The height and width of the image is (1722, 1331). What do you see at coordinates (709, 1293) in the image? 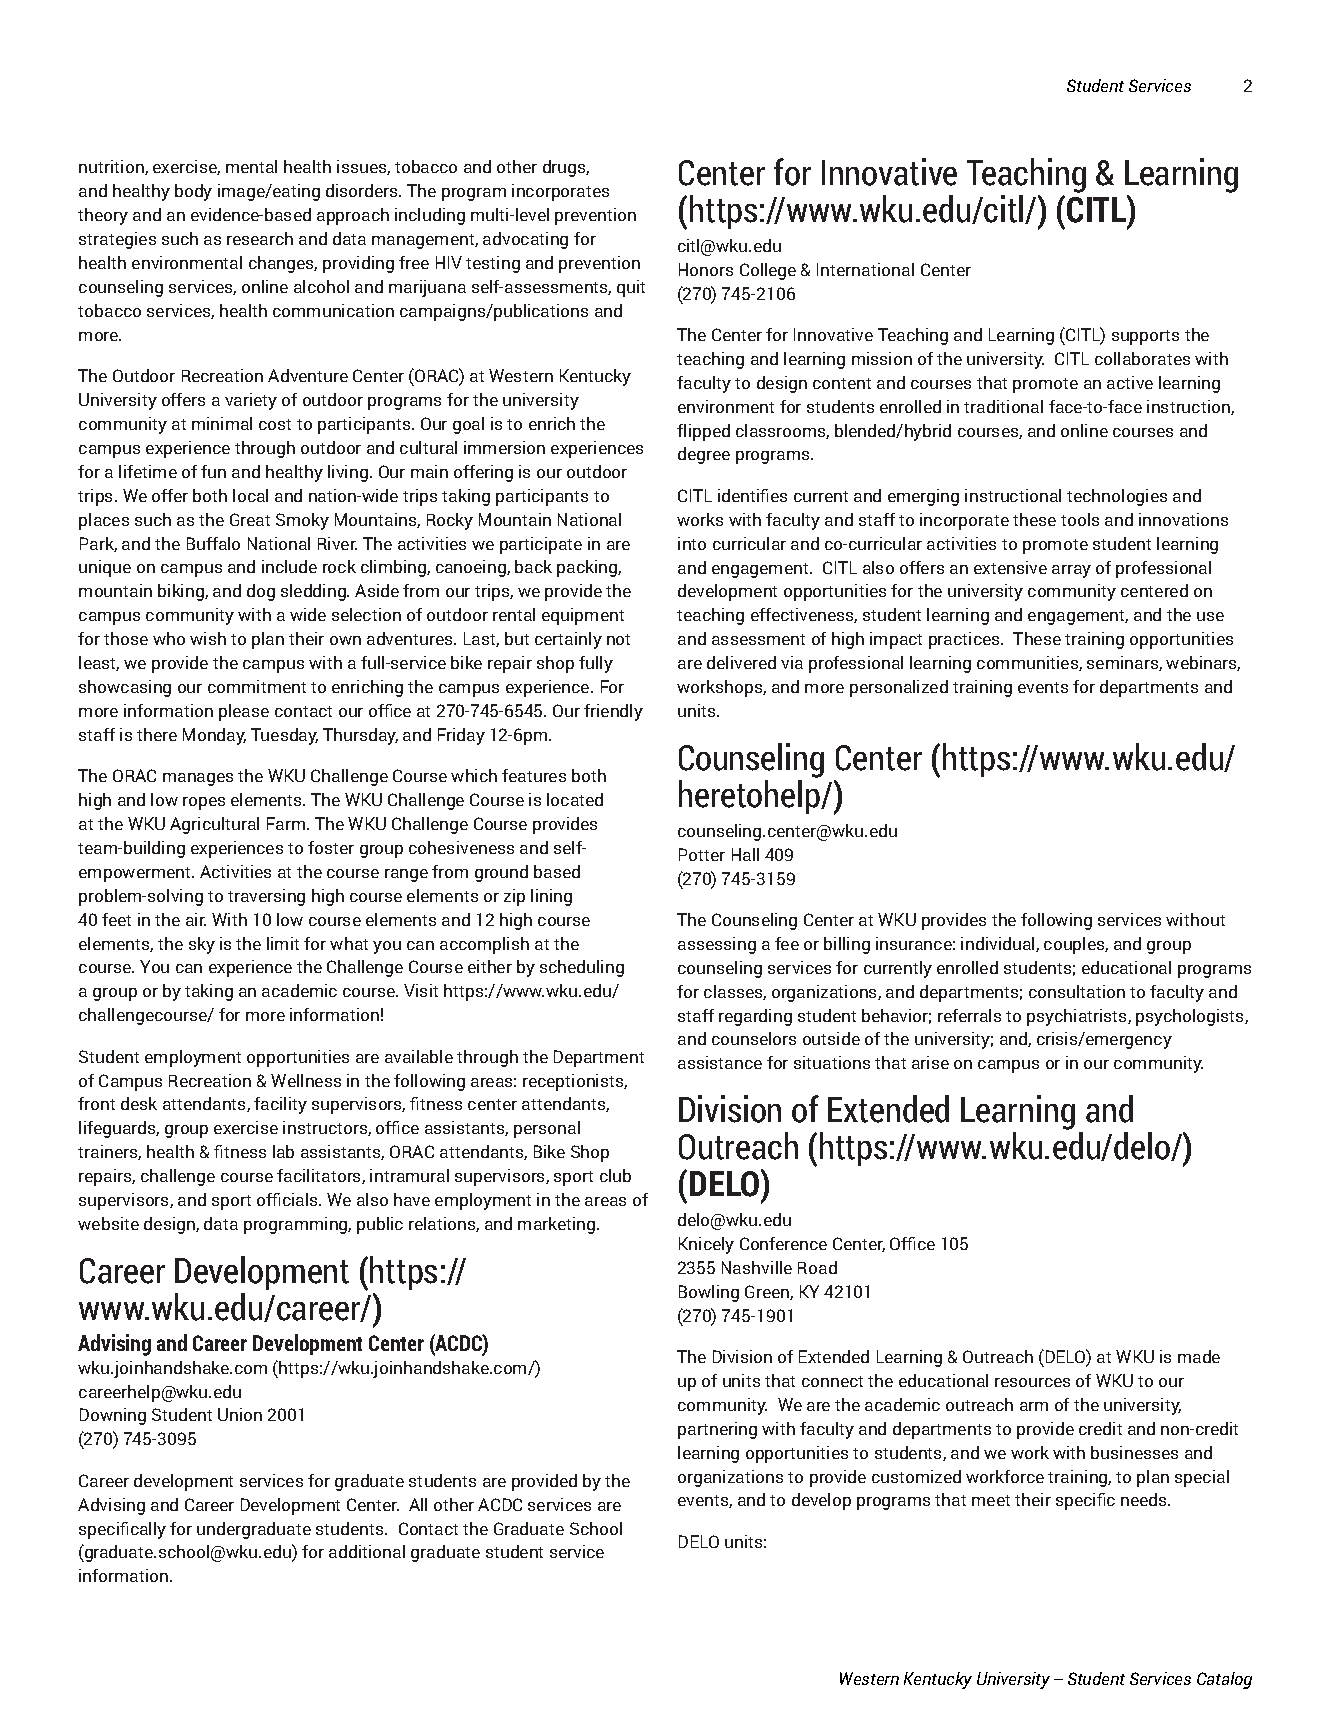
I see `Bowling` at bounding box center [709, 1293].
